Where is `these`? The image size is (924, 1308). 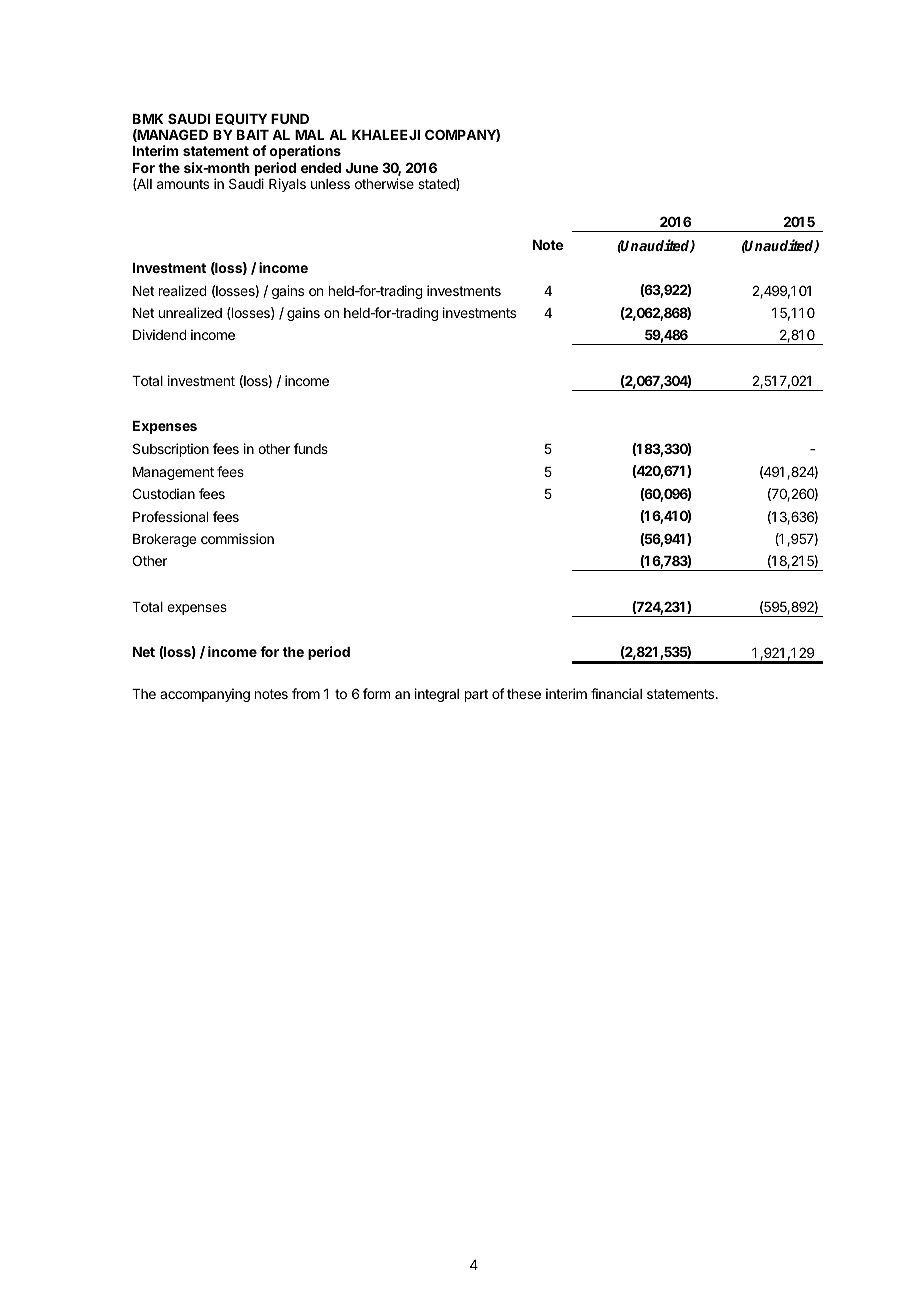
these is located at coordinates (524, 694).
